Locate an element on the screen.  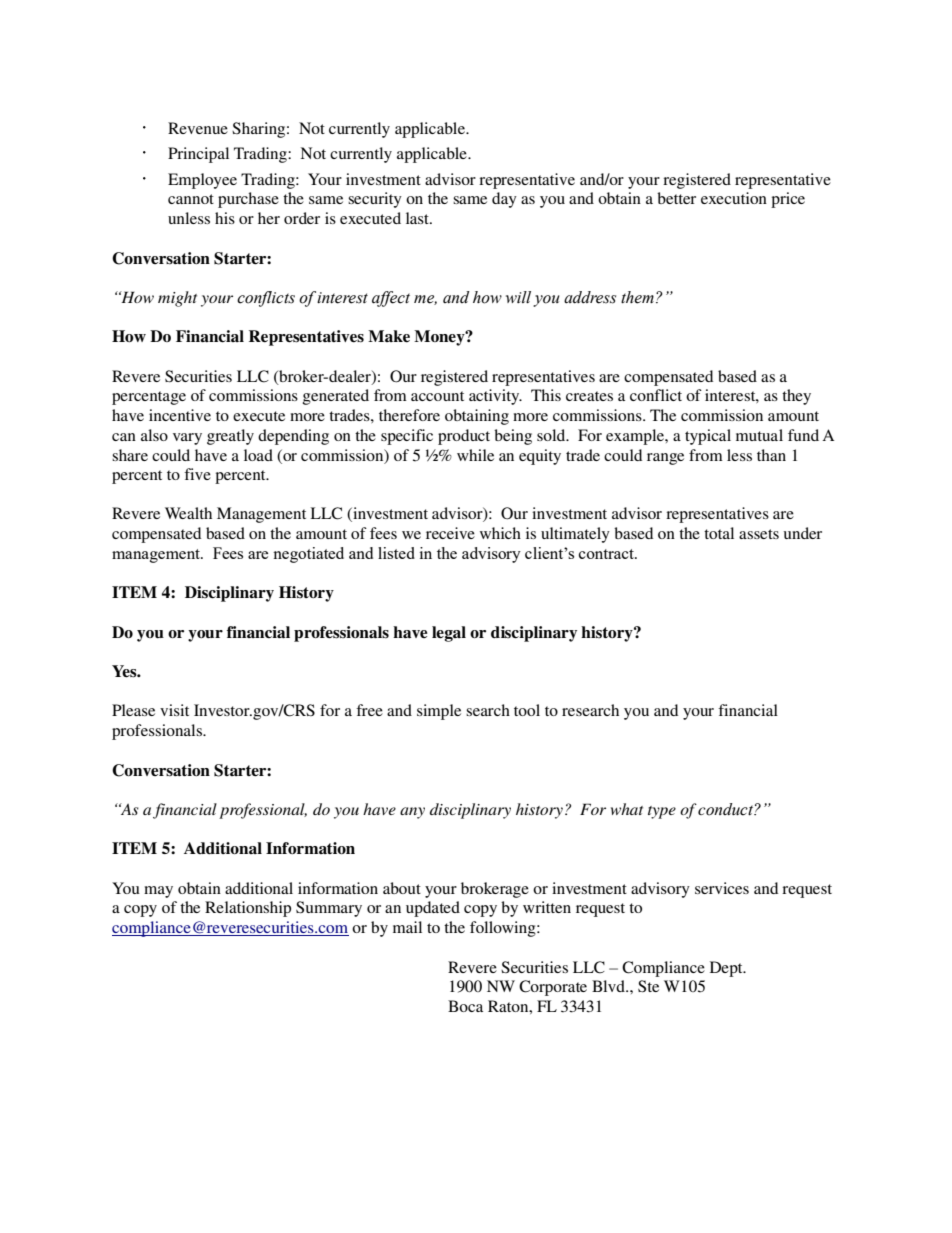
receive is located at coordinates (450, 533).
